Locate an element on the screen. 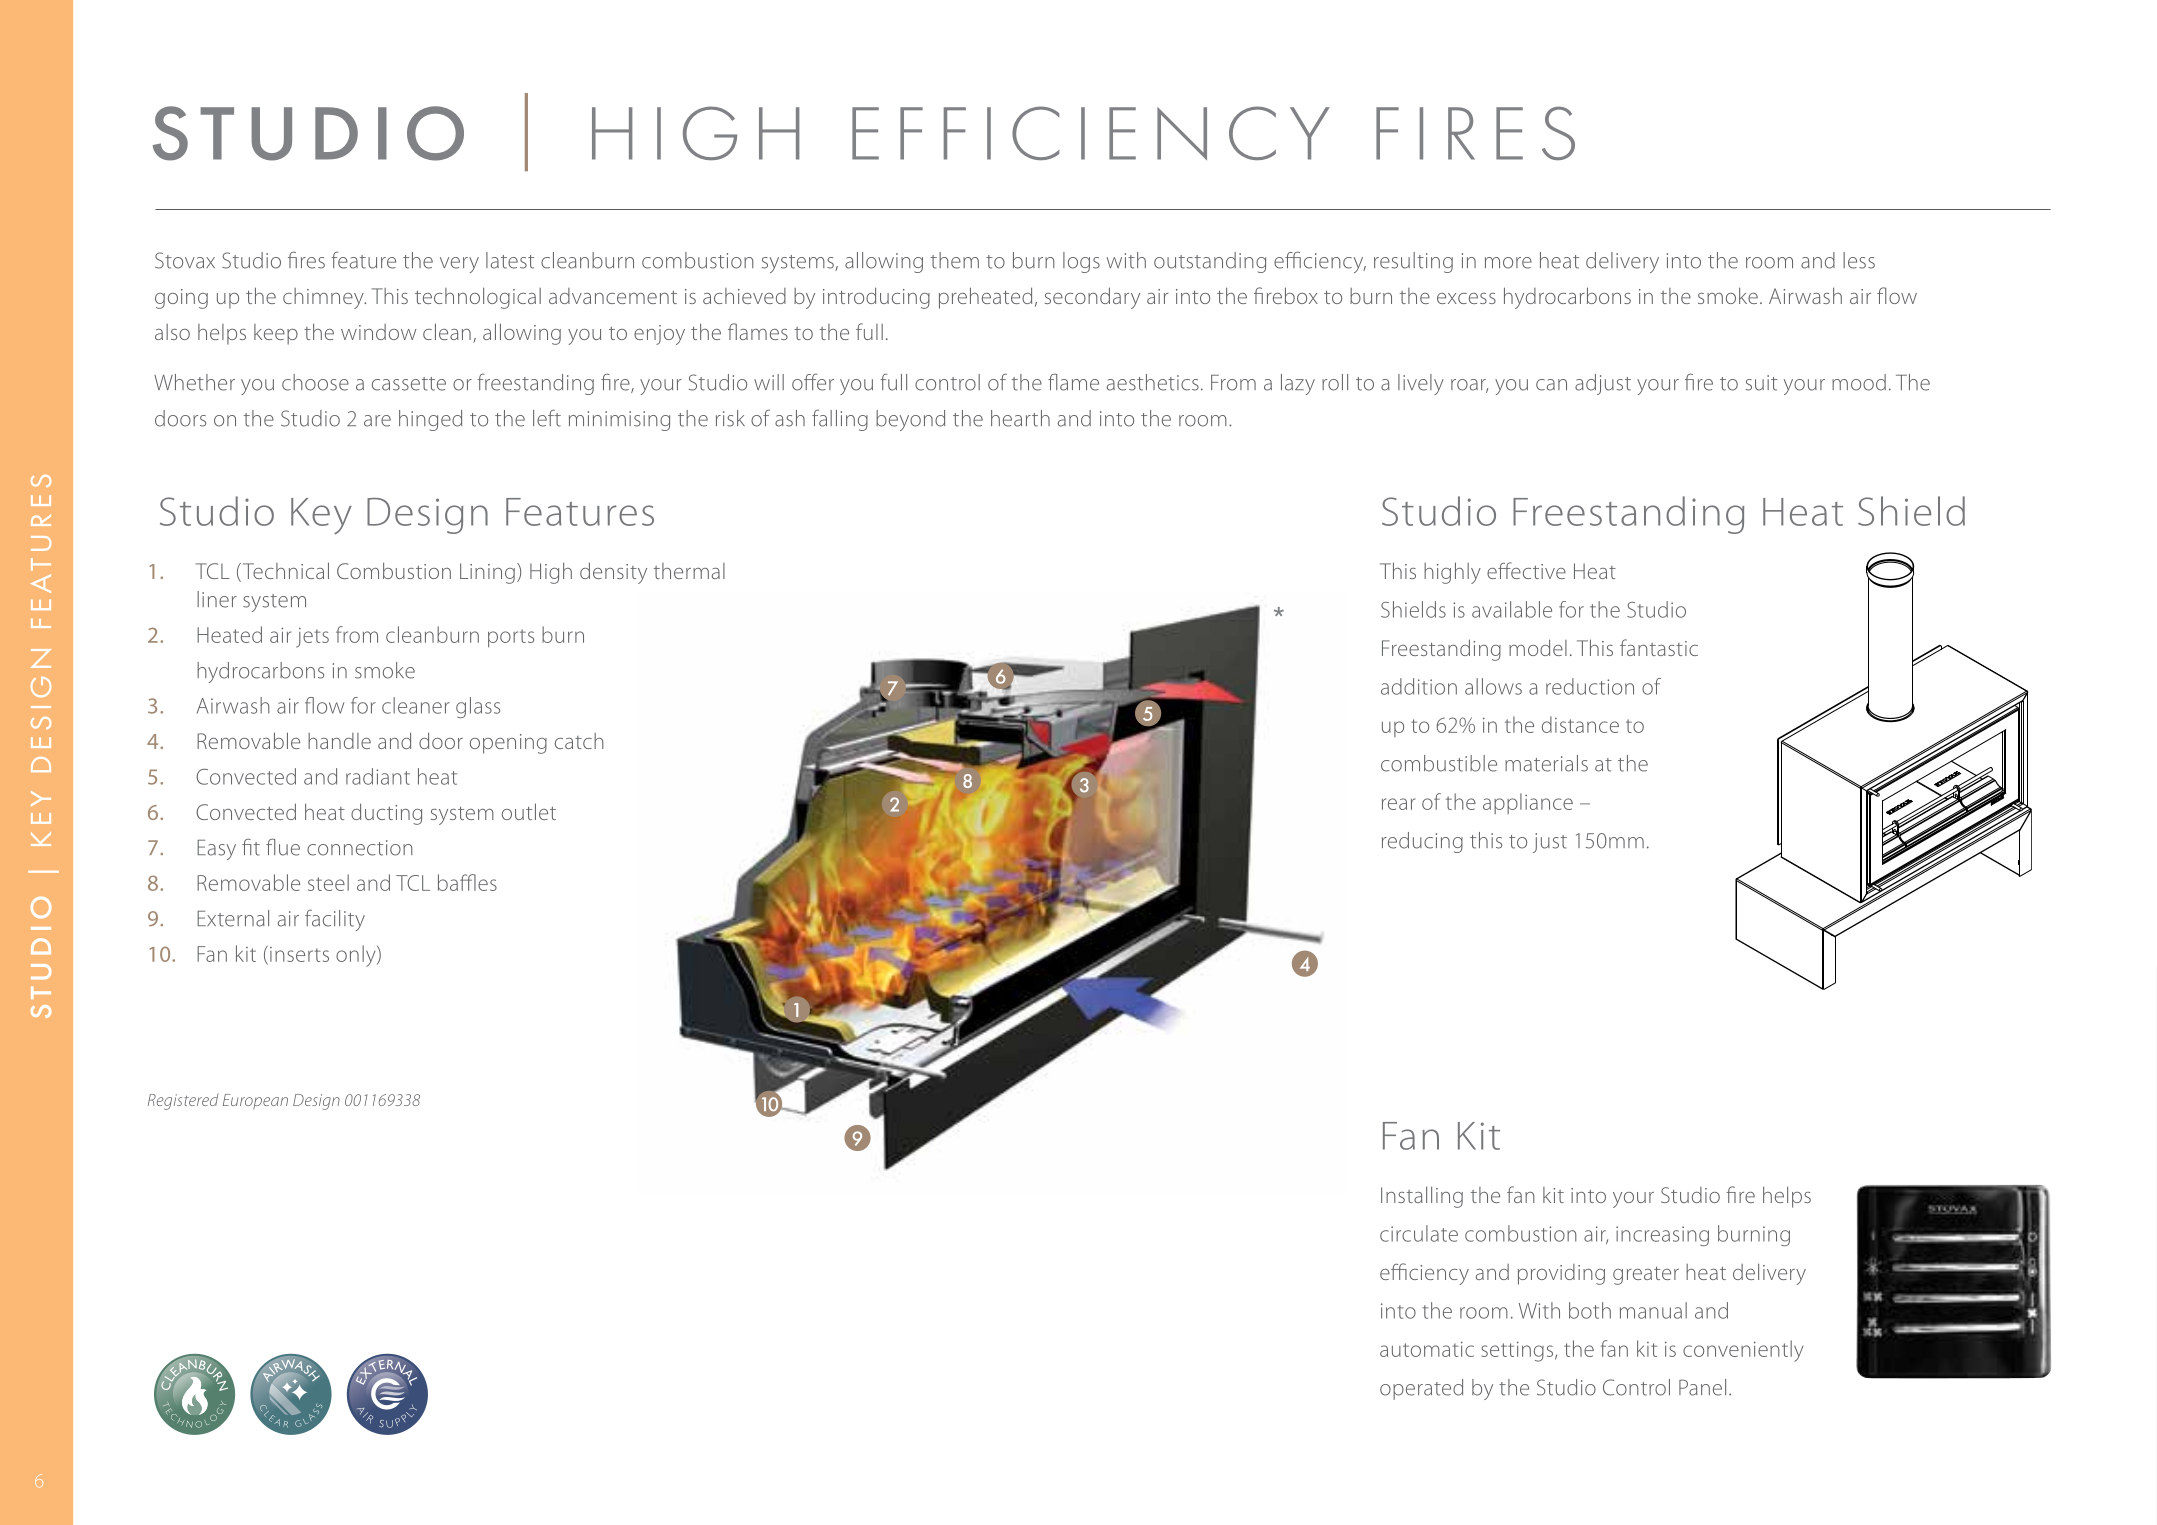  chimney is located at coordinates (324, 298).
